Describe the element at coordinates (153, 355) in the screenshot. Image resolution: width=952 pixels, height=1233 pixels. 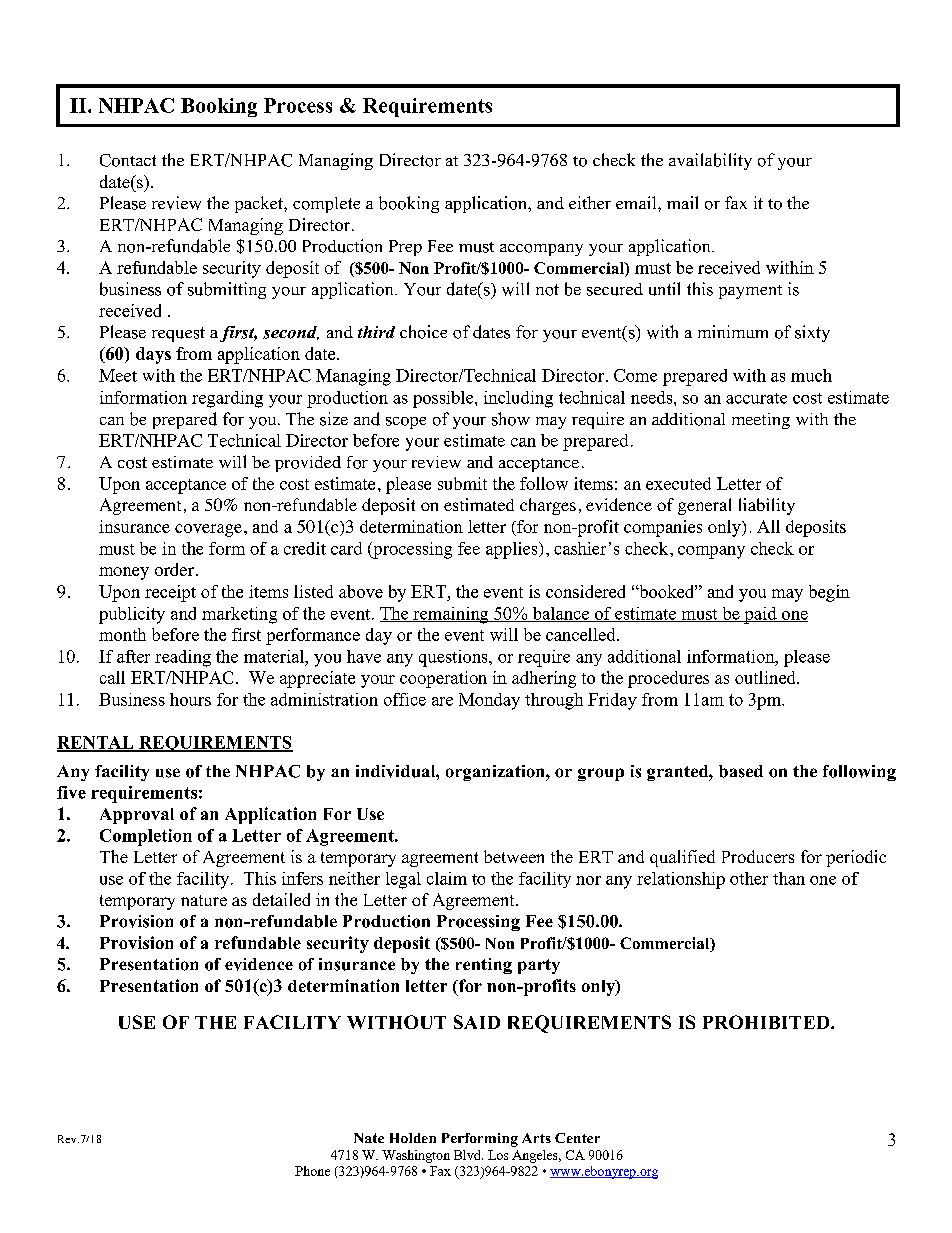
I see `days` at that location.
